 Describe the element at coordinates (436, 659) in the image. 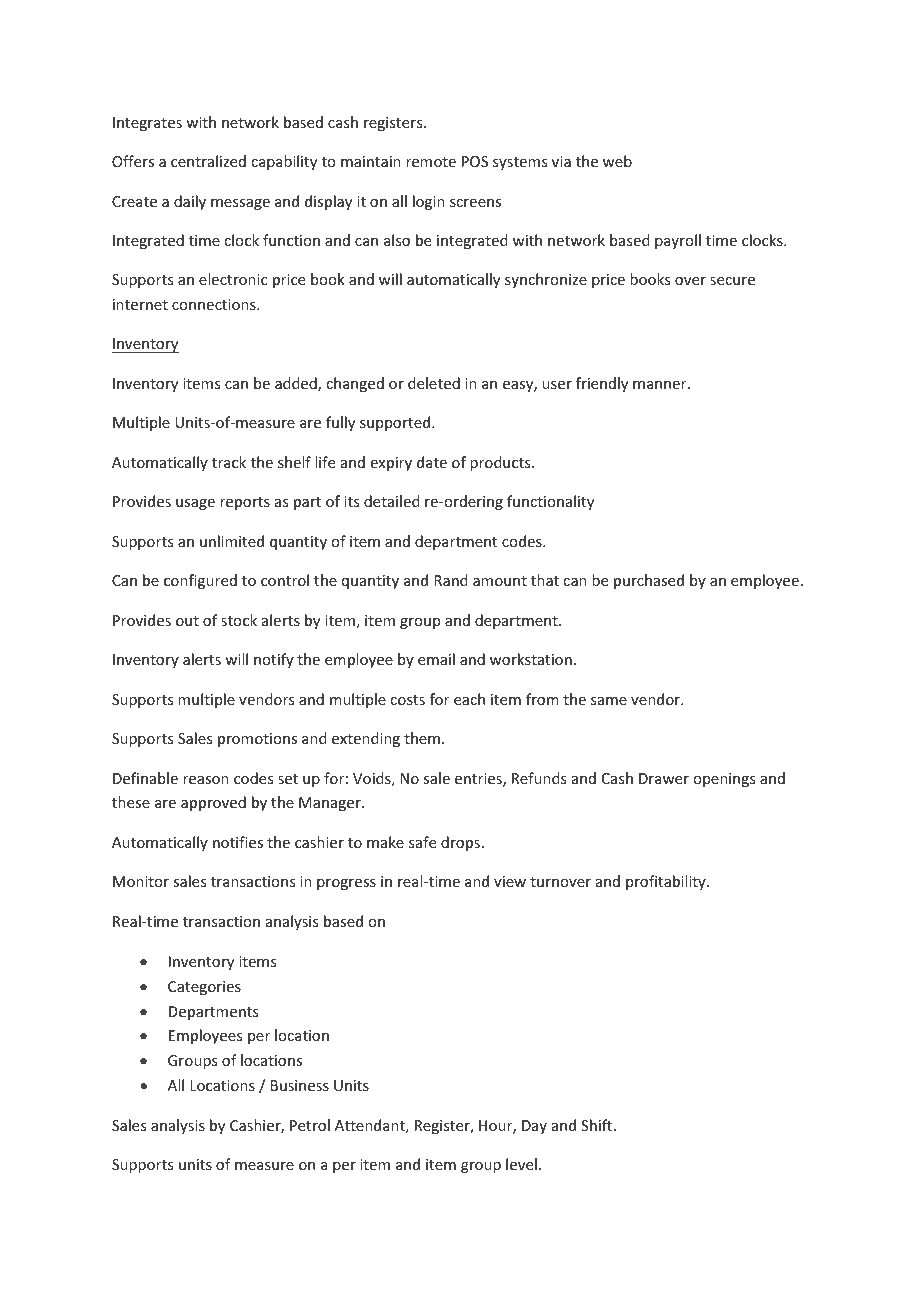

I see `email` at that location.
